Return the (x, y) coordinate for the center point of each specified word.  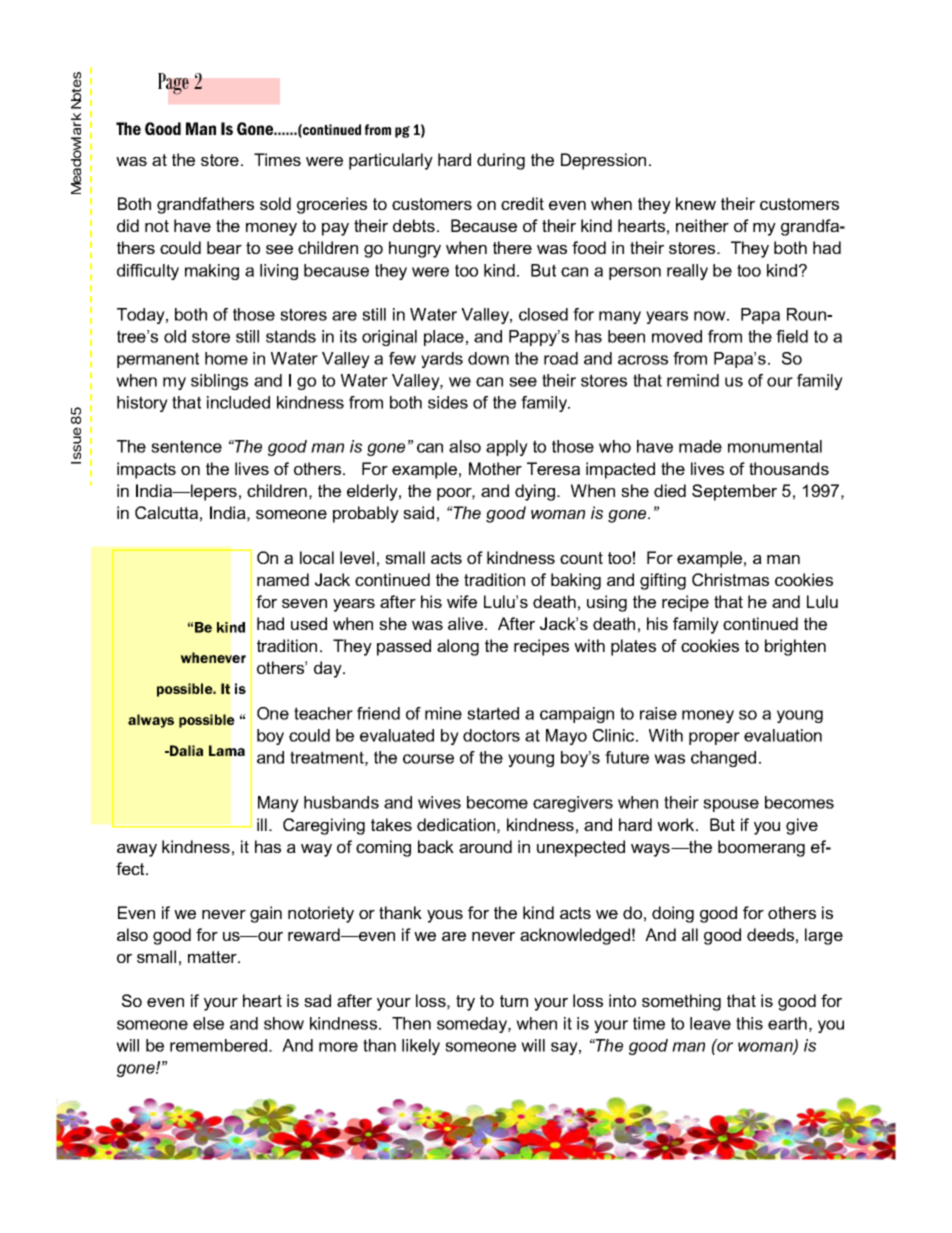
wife (462, 601)
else (208, 1023)
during (501, 161)
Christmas (730, 579)
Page (173, 84)
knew (696, 203)
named (283, 579)
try (465, 1003)
